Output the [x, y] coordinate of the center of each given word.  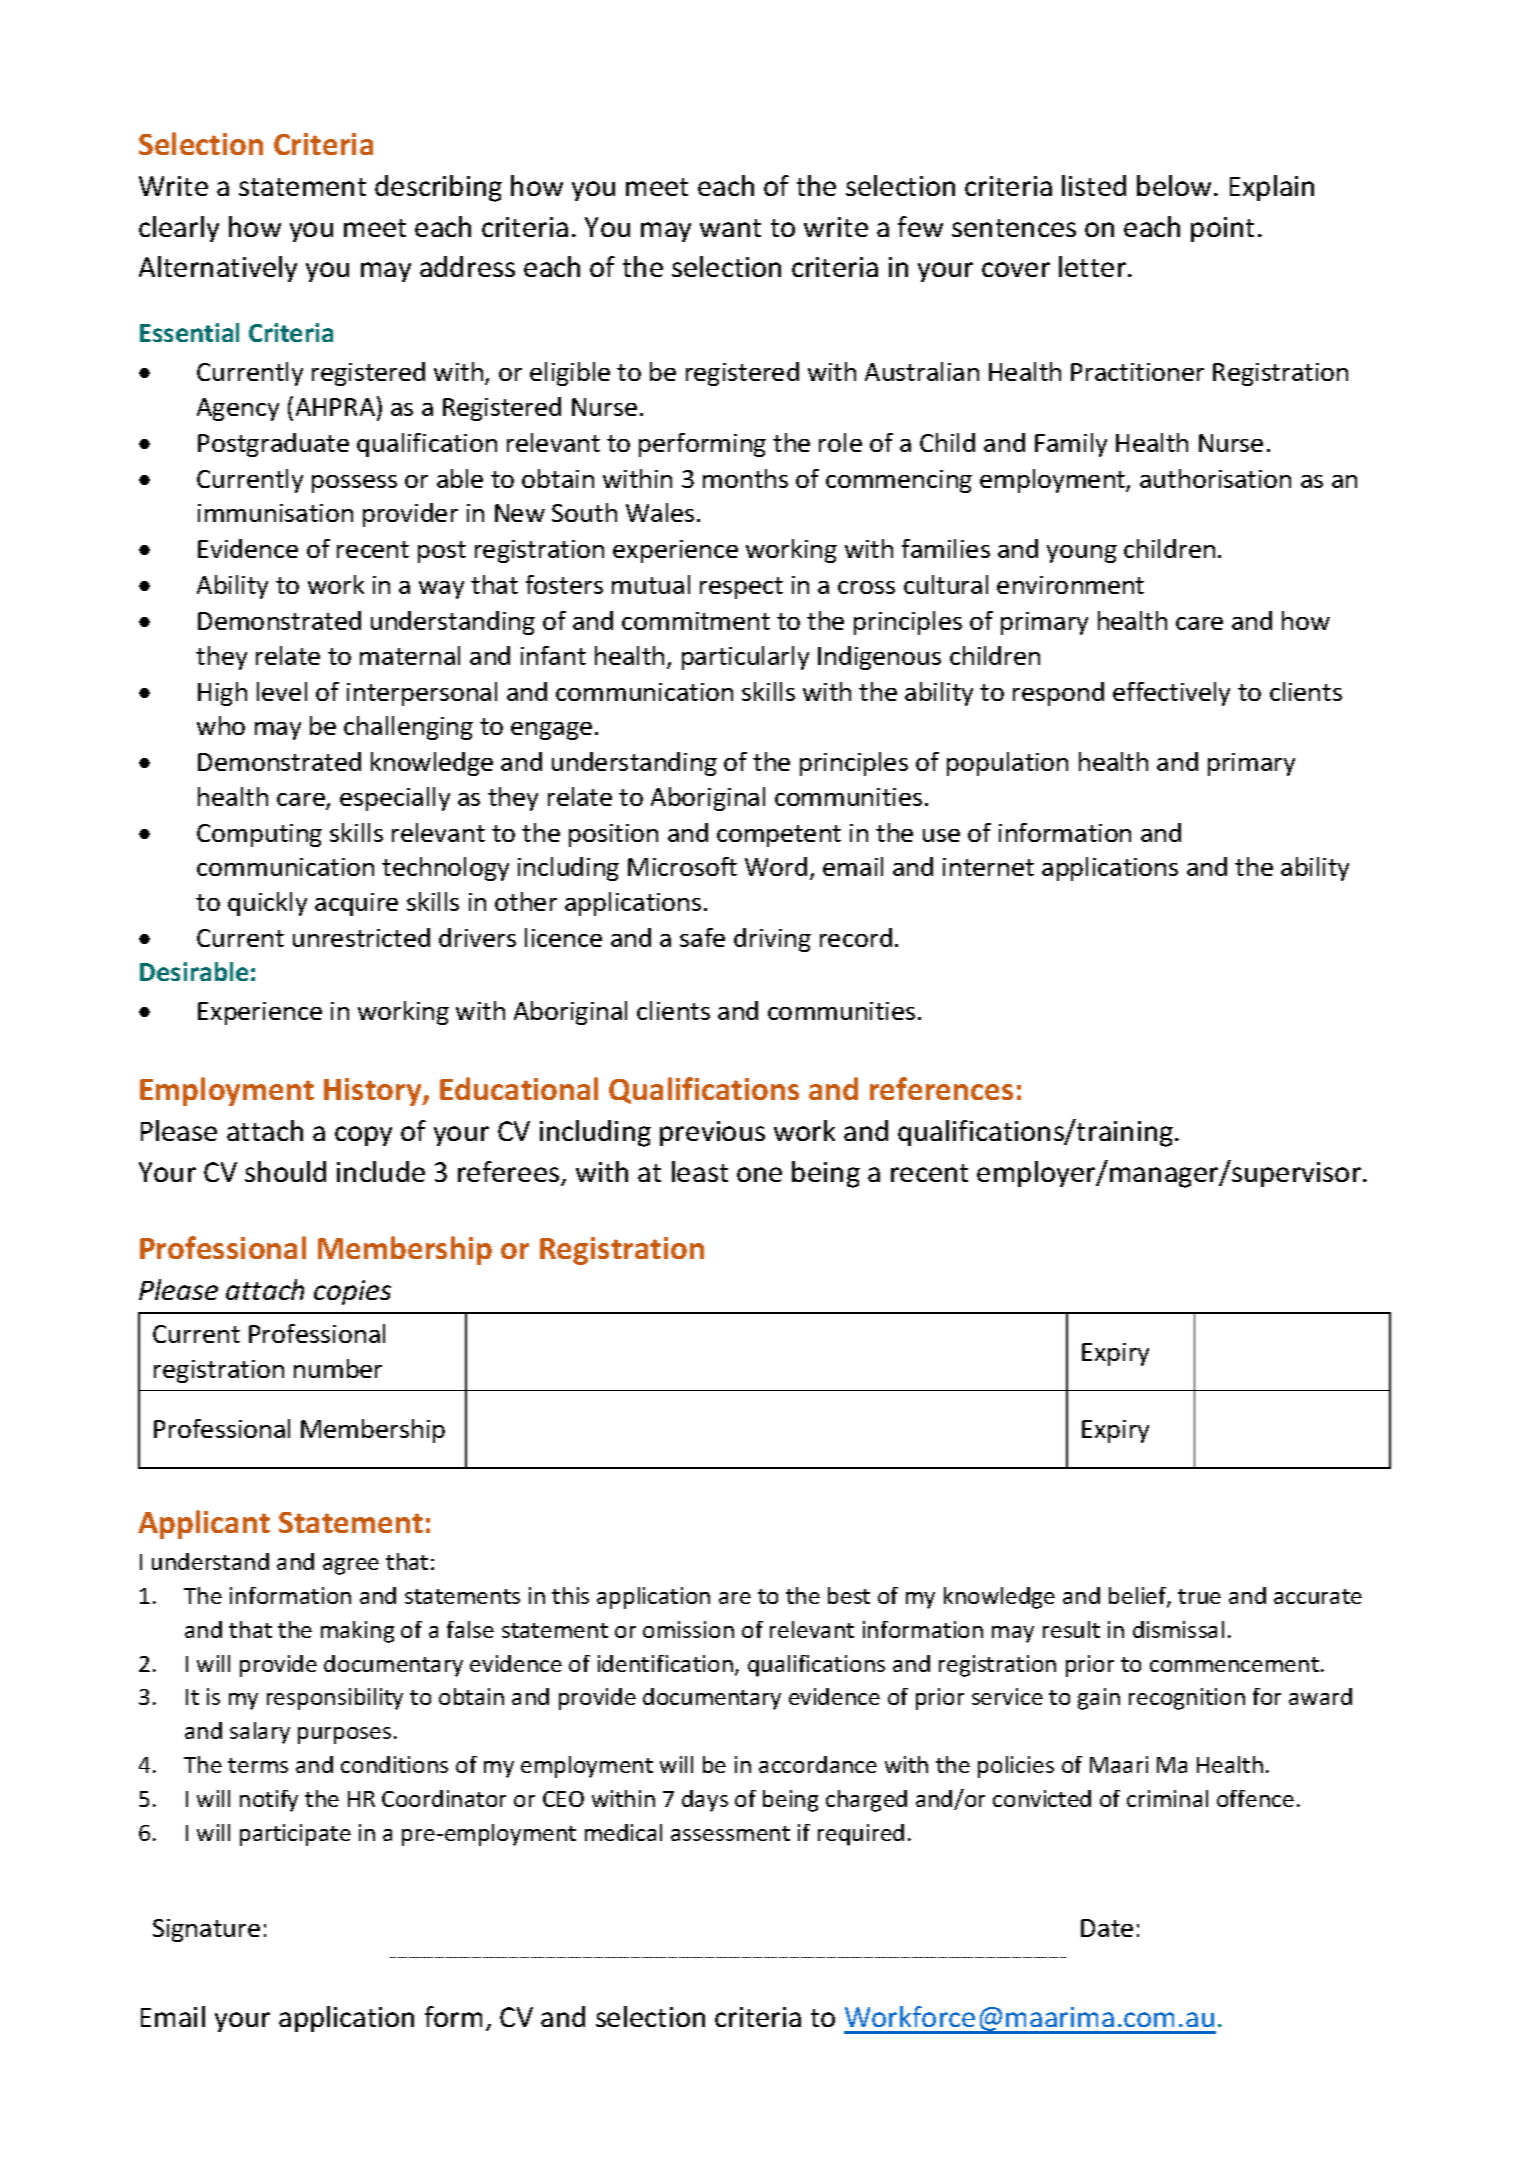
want [730, 228]
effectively [1171, 694]
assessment [730, 1833]
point [1222, 229]
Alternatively [218, 269]
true [1199, 1596]
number [338, 1368]
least [700, 1171]
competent [779, 836]
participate [295, 1835]
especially [395, 799]
